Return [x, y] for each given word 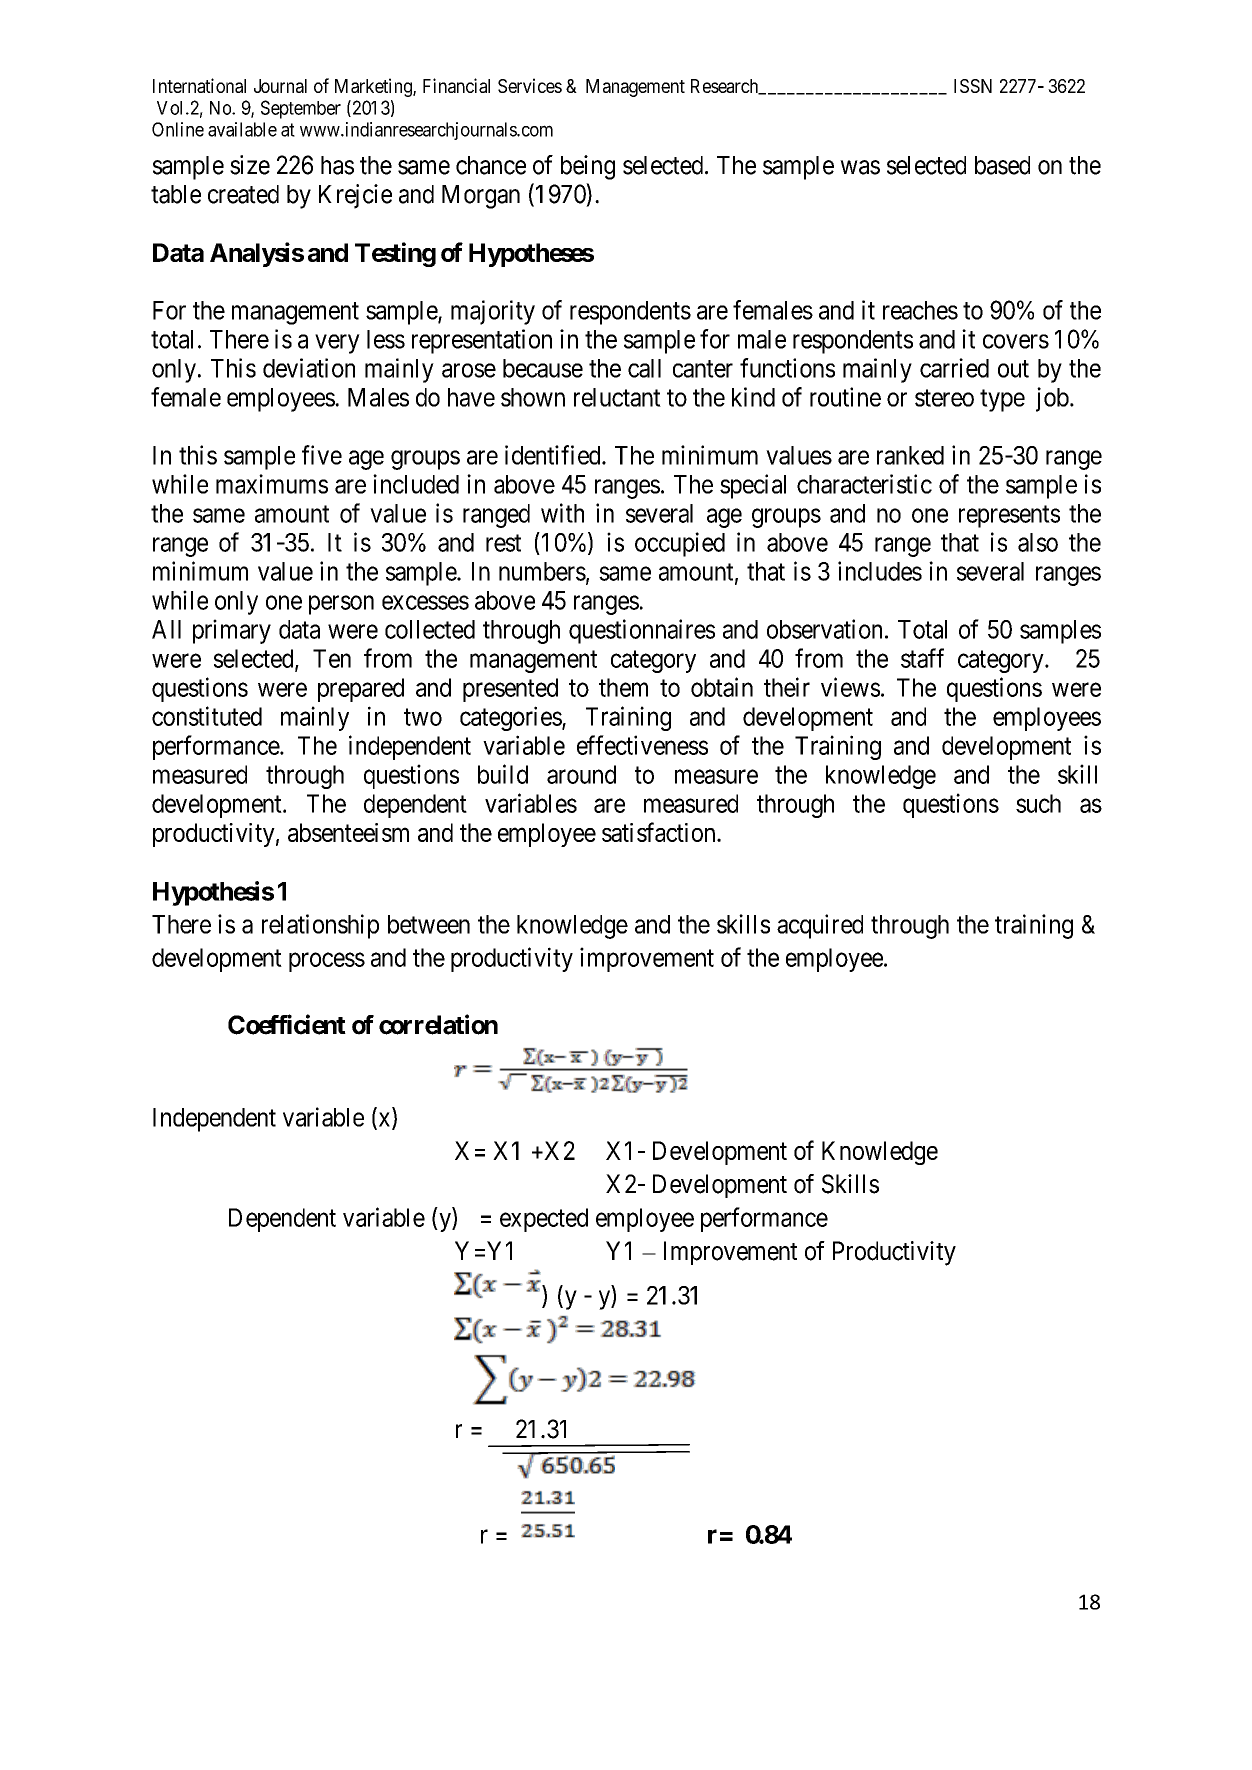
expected [544, 1220]
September [301, 109]
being [588, 167]
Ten [332, 658]
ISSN [973, 86]
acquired [820, 926]
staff [922, 658]
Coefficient [287, 1024]
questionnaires [642, 631]
